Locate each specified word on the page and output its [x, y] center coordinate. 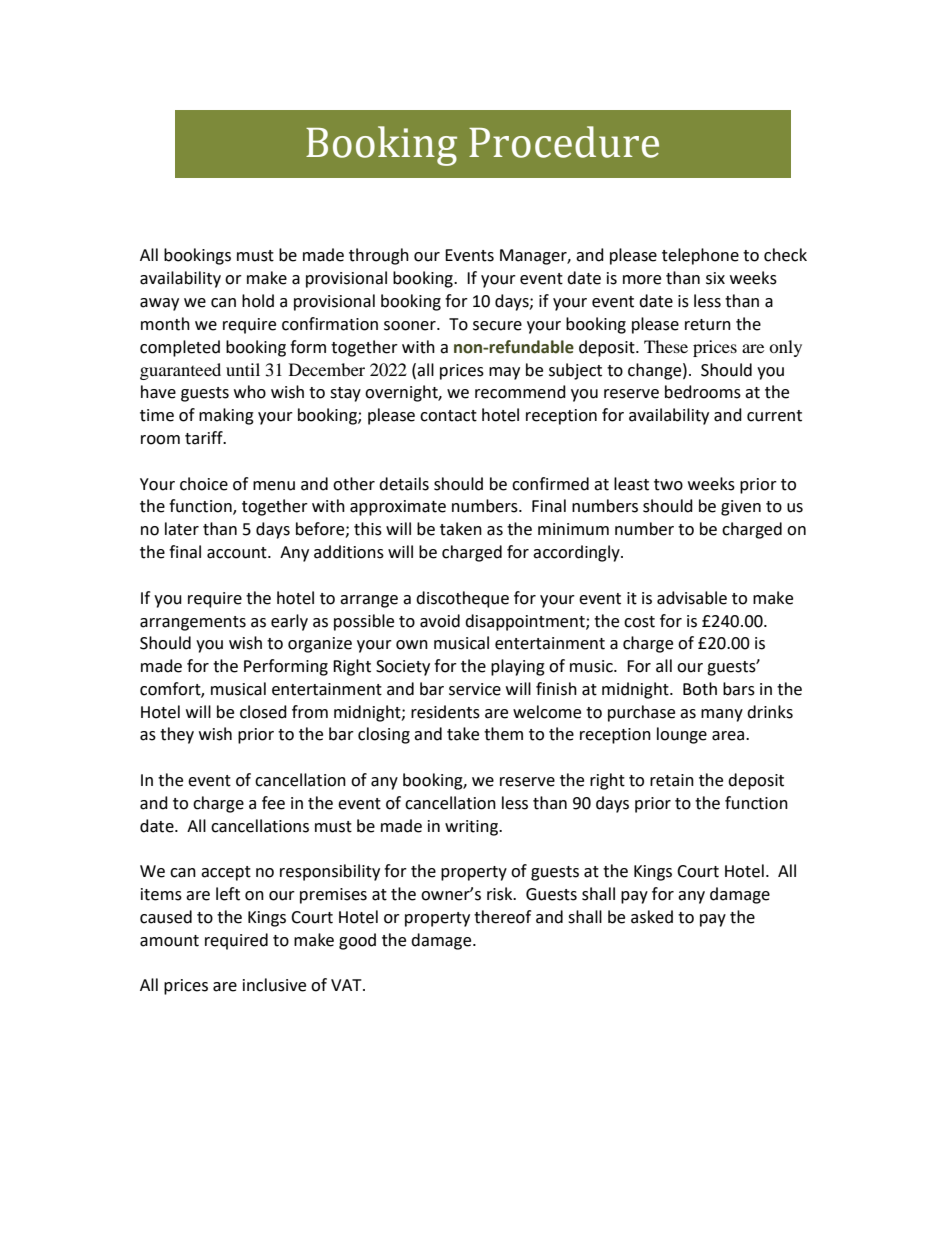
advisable [692, 598]
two [668, 485]
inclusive [274, 985]
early [289, 622]
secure [497, 326]
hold [258, 301]
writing [472, 828]
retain [672, 780]
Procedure [564, 142]
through [379, 256]
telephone [700, 256]
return [708, 325]
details [404, 484]
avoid [440, 621]
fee [273, 803]
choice [204, 484]
